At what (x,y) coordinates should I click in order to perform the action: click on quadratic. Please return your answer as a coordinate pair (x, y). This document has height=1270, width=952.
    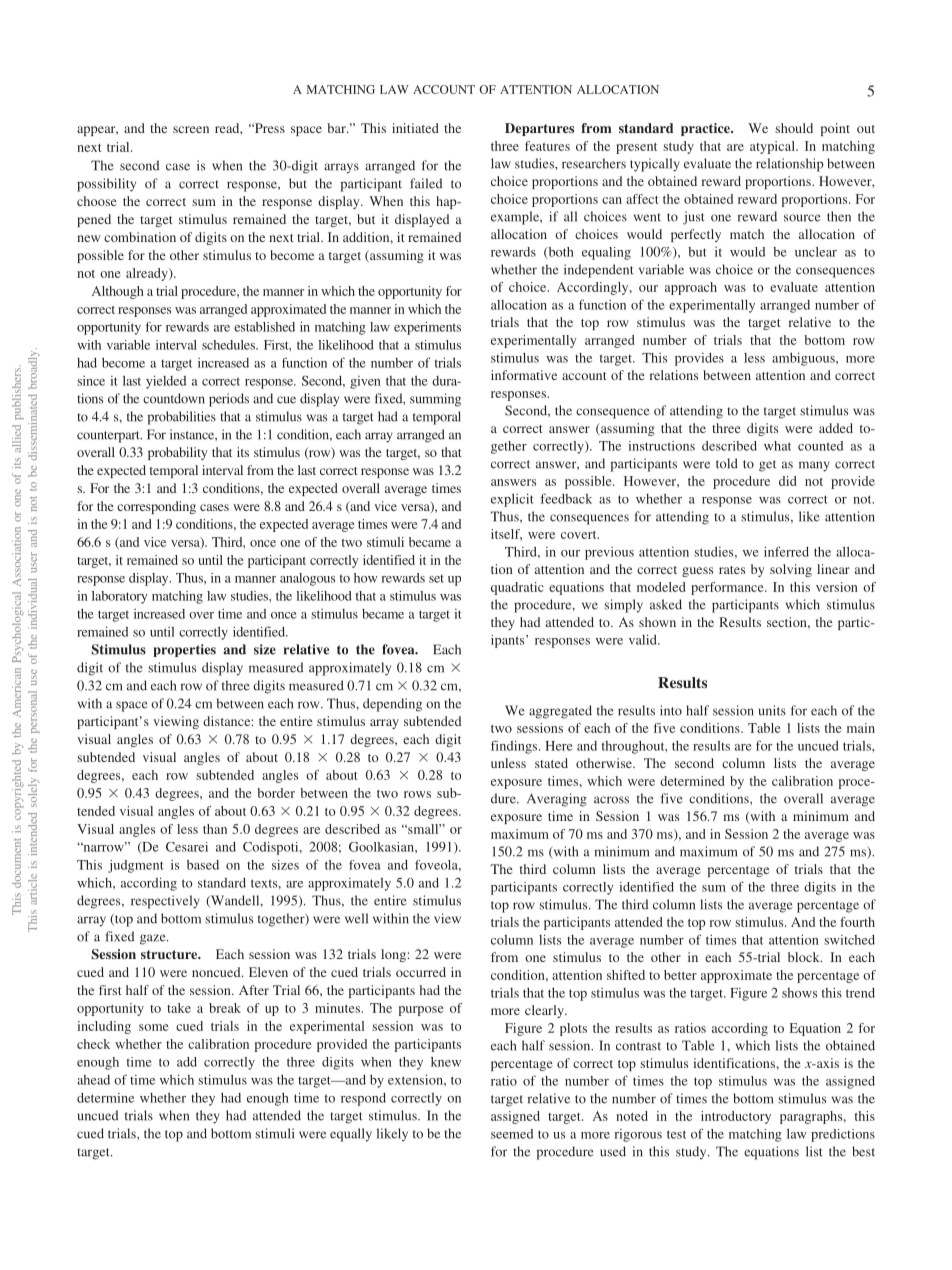
    Looking at the image, I should click on (517, 588).
